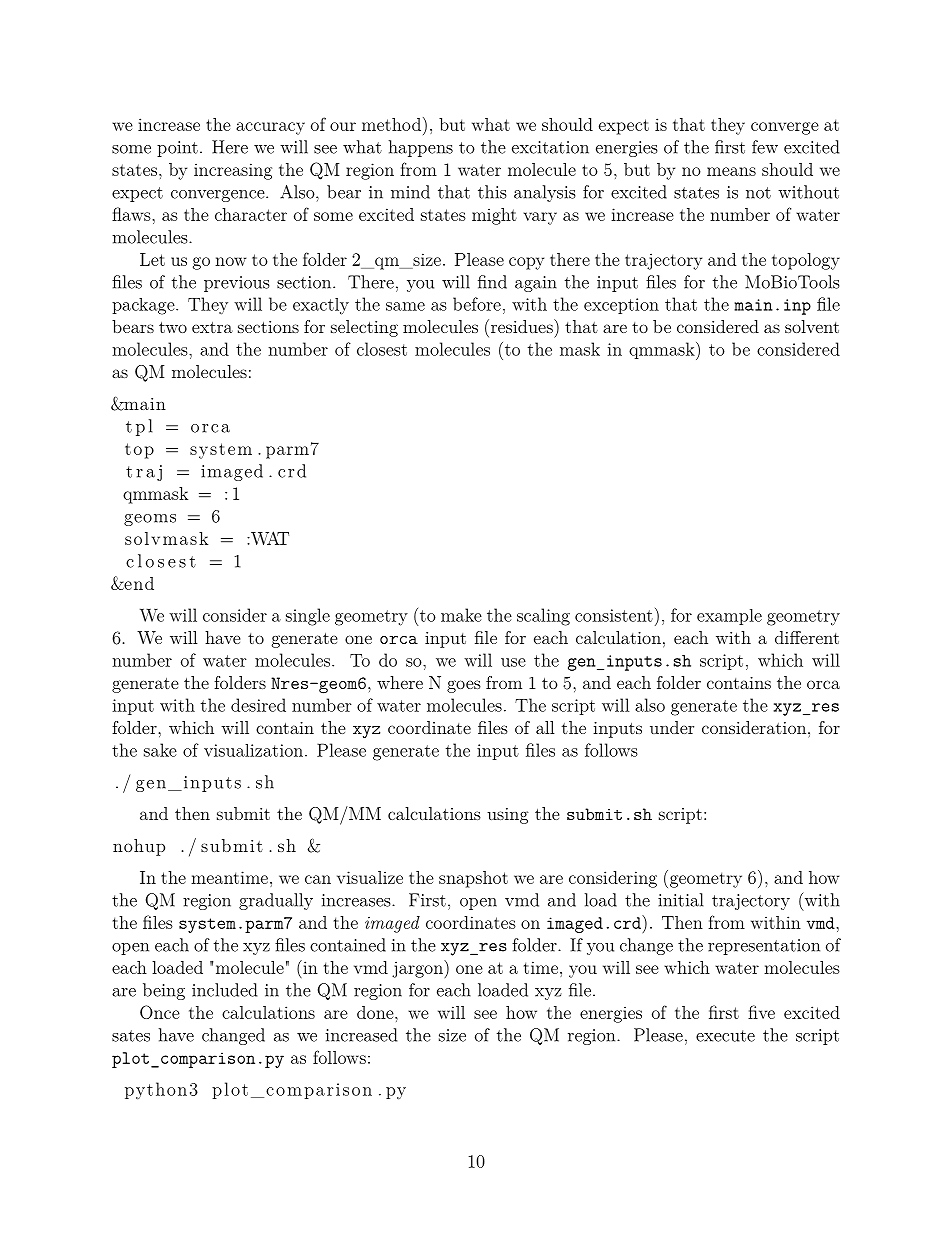 The height and width of the screenshot is (1233, 952). I want to click on single, so click(308, 617).
